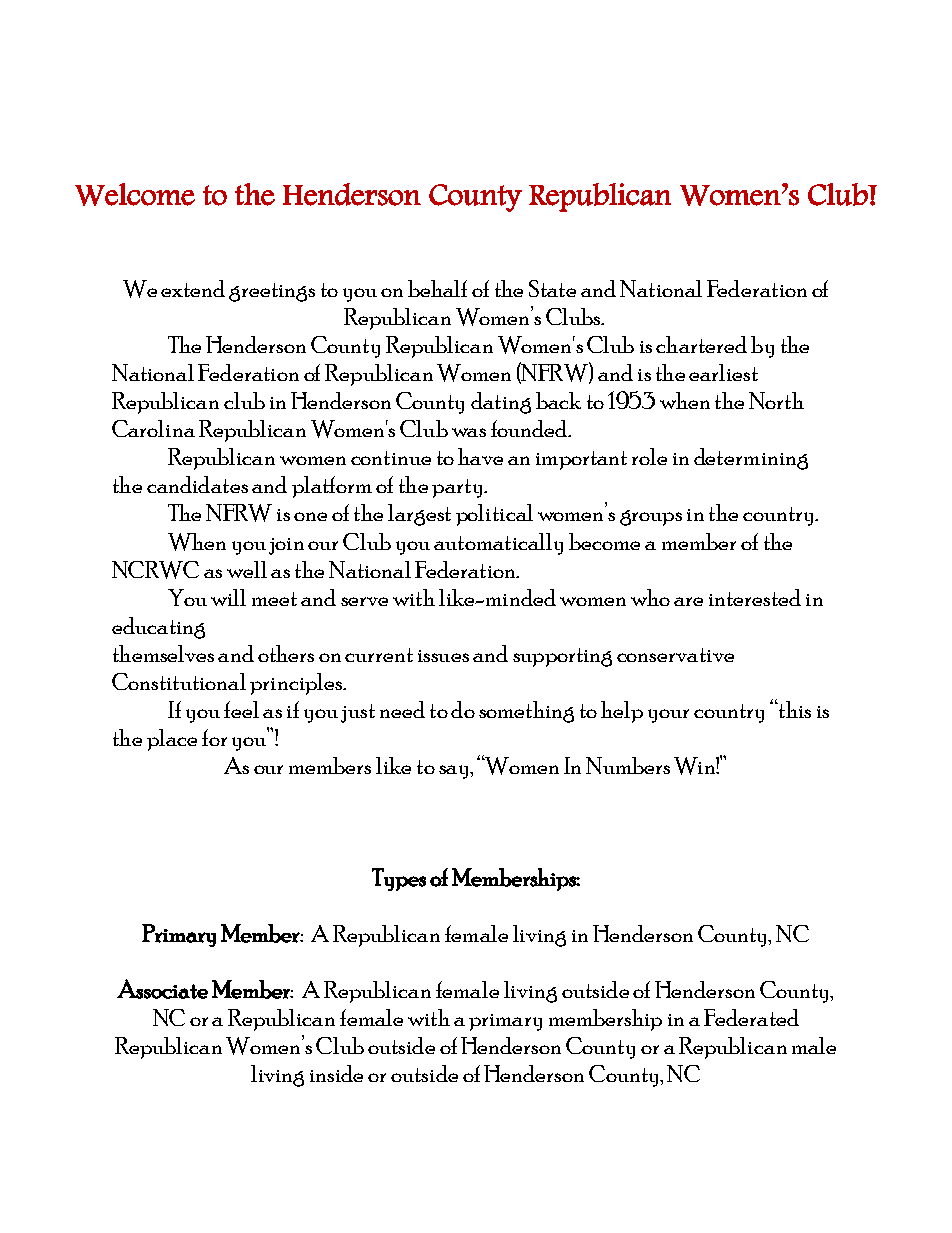 The width and height of the image is (952, 1233). I want to click on Associate, so click(162, 989).
